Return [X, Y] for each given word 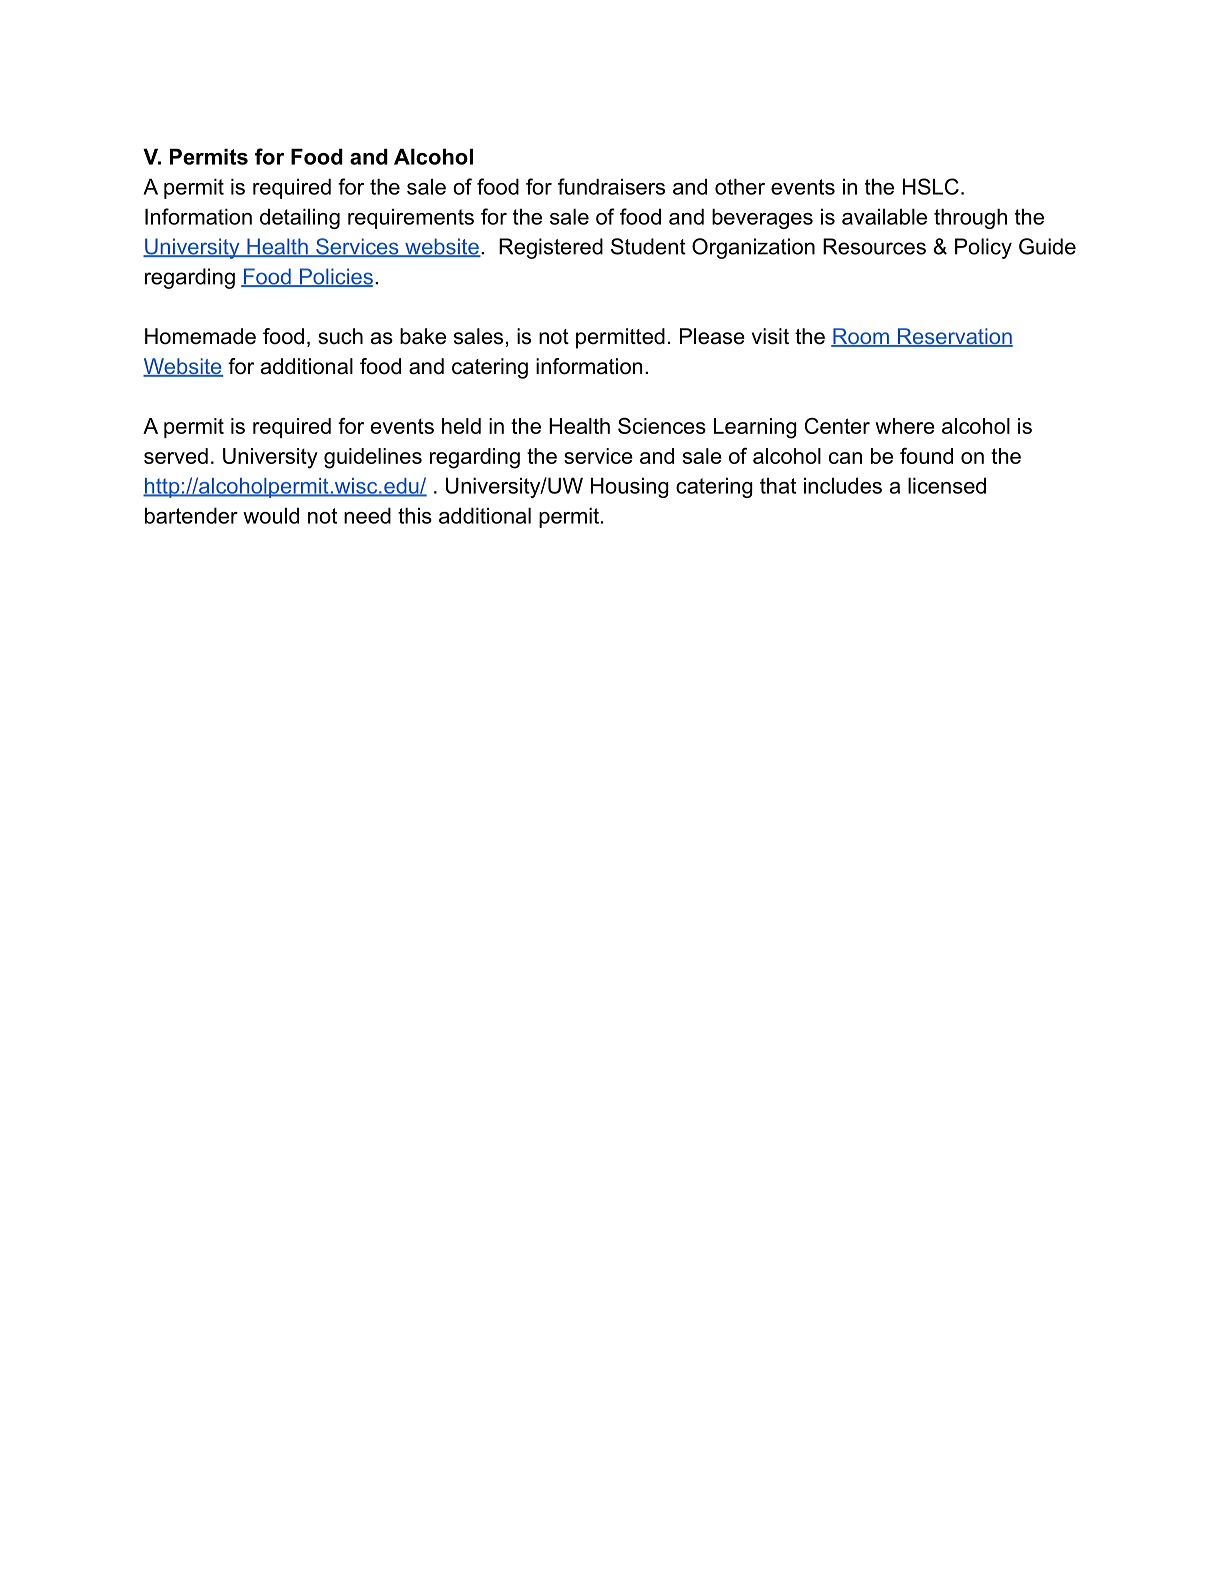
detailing [300, 218]
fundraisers [611, 186]
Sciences [662, 425]
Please [712, 336]
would [271, 515]
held [461, 426]
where [905, 426]
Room [861, 337]
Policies [335, 277]
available [884, 216]
